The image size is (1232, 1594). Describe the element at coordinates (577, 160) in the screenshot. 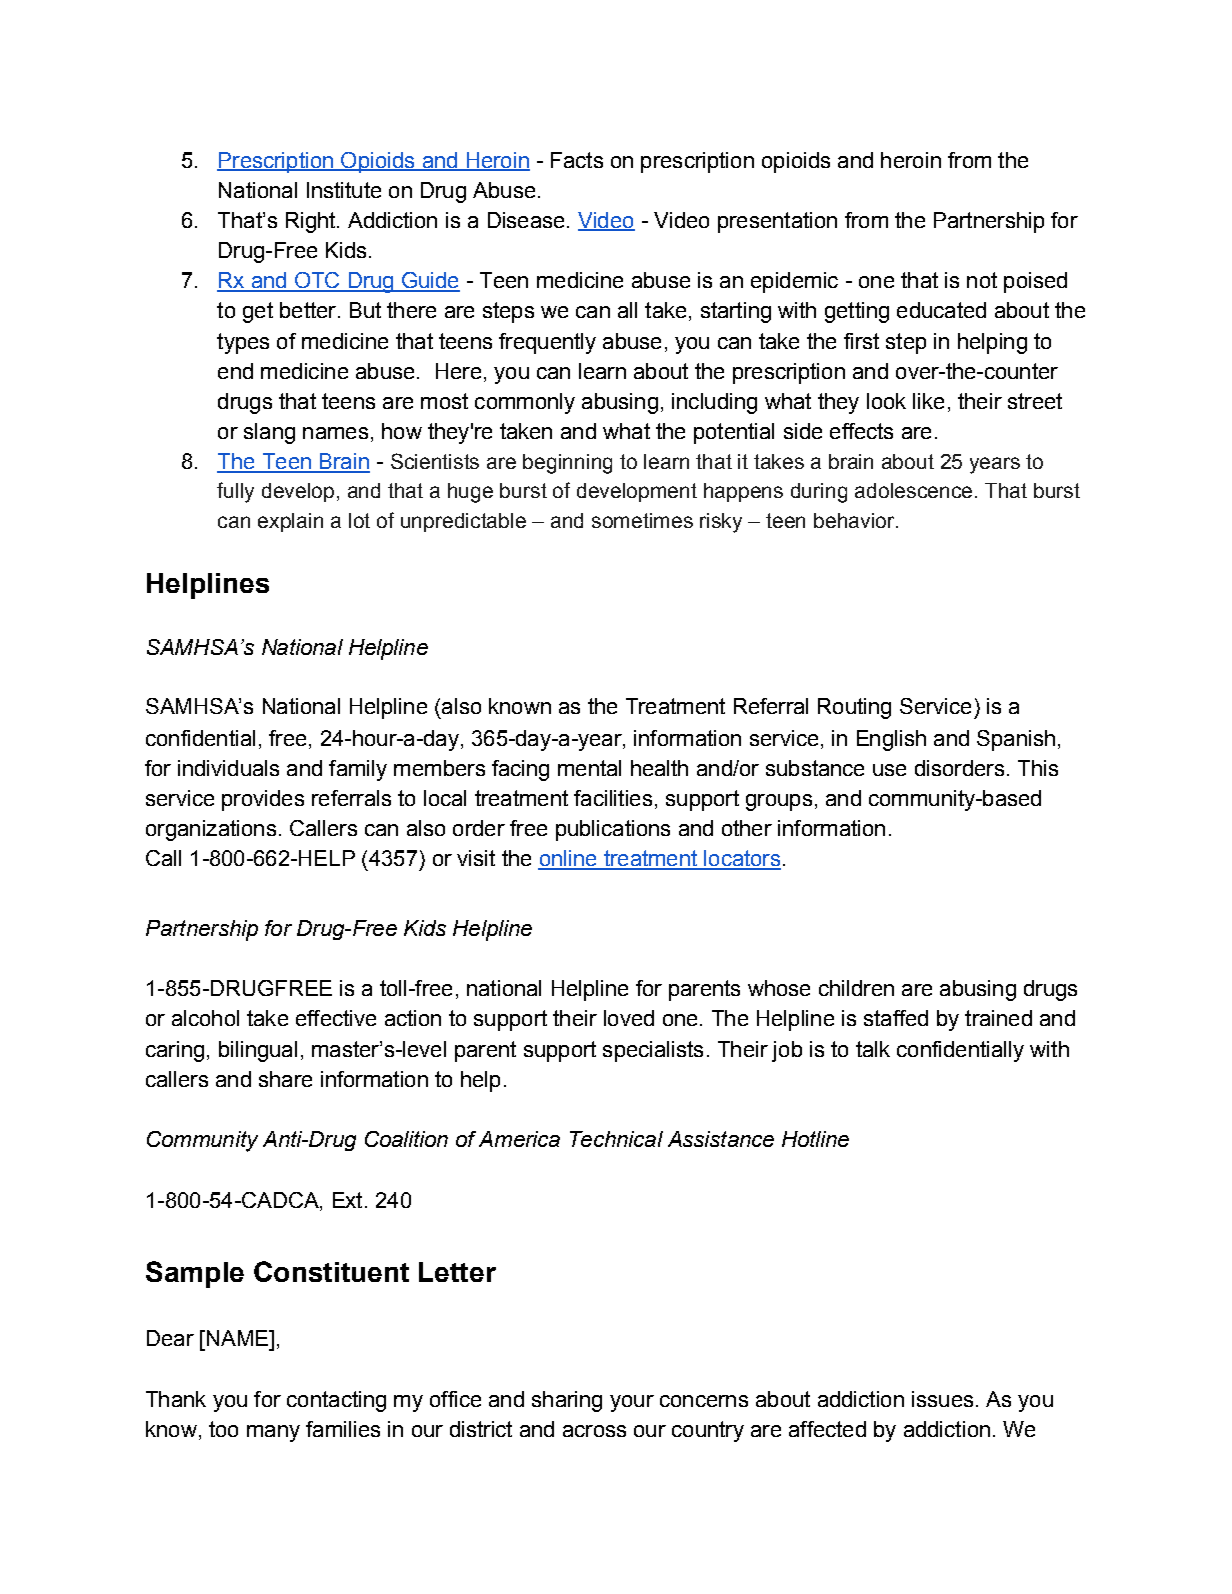

I see `Facts` at that location.
